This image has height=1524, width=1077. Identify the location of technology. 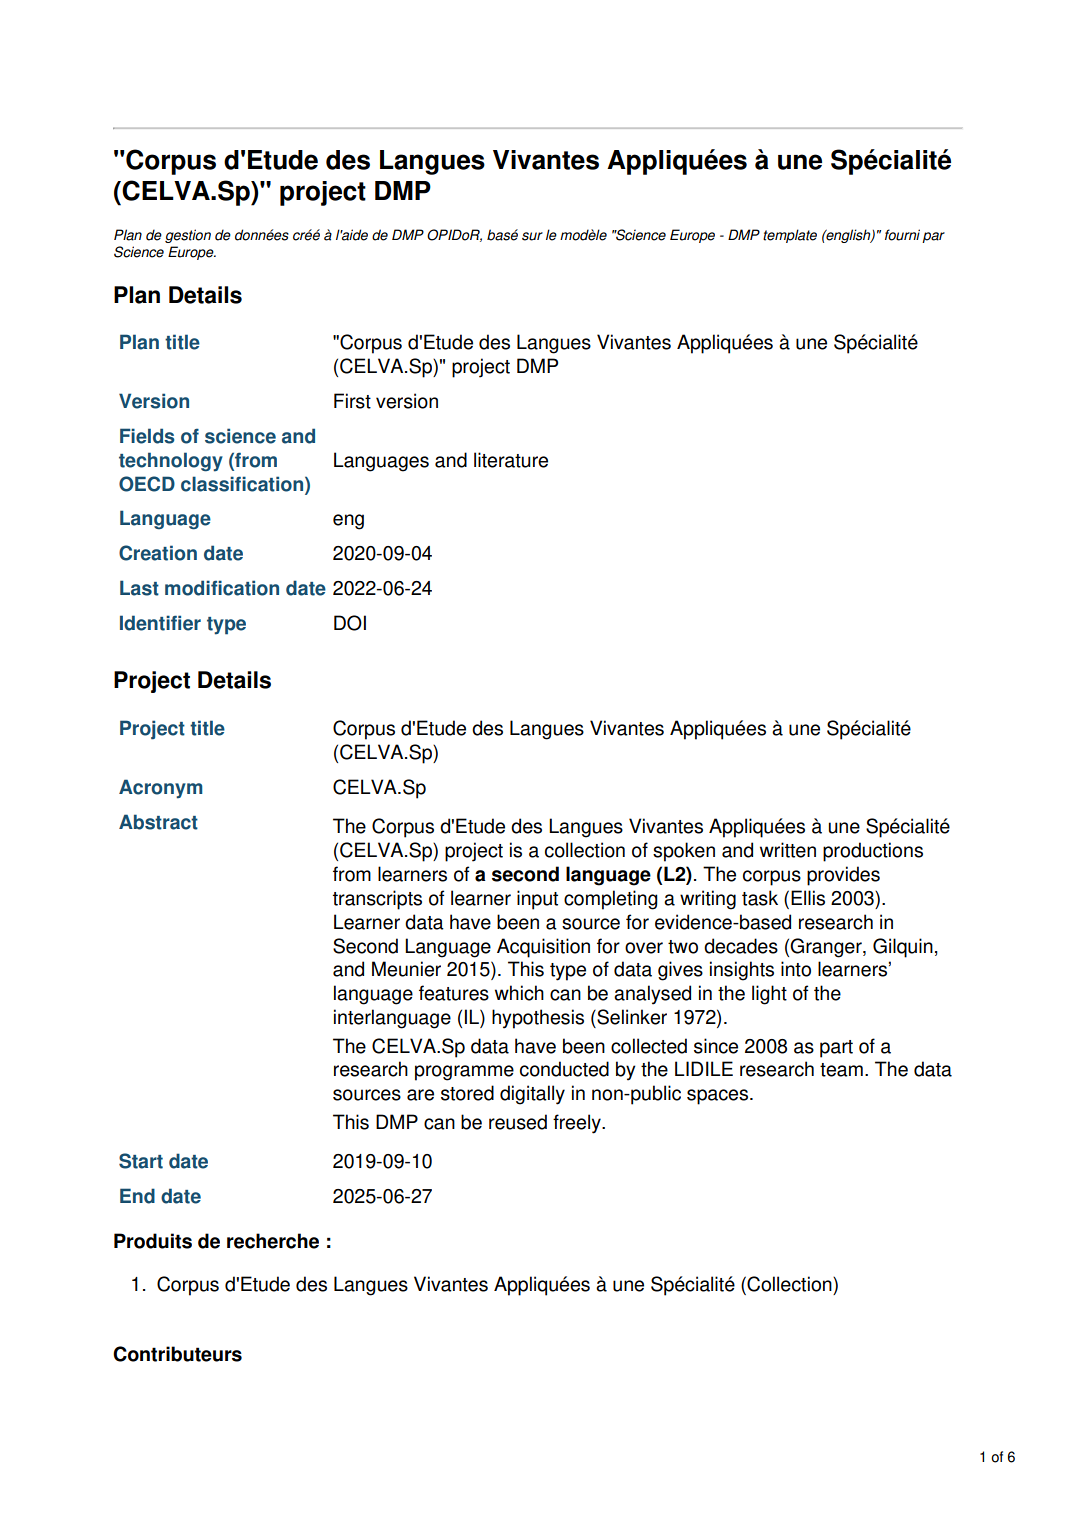
(171, 462).
